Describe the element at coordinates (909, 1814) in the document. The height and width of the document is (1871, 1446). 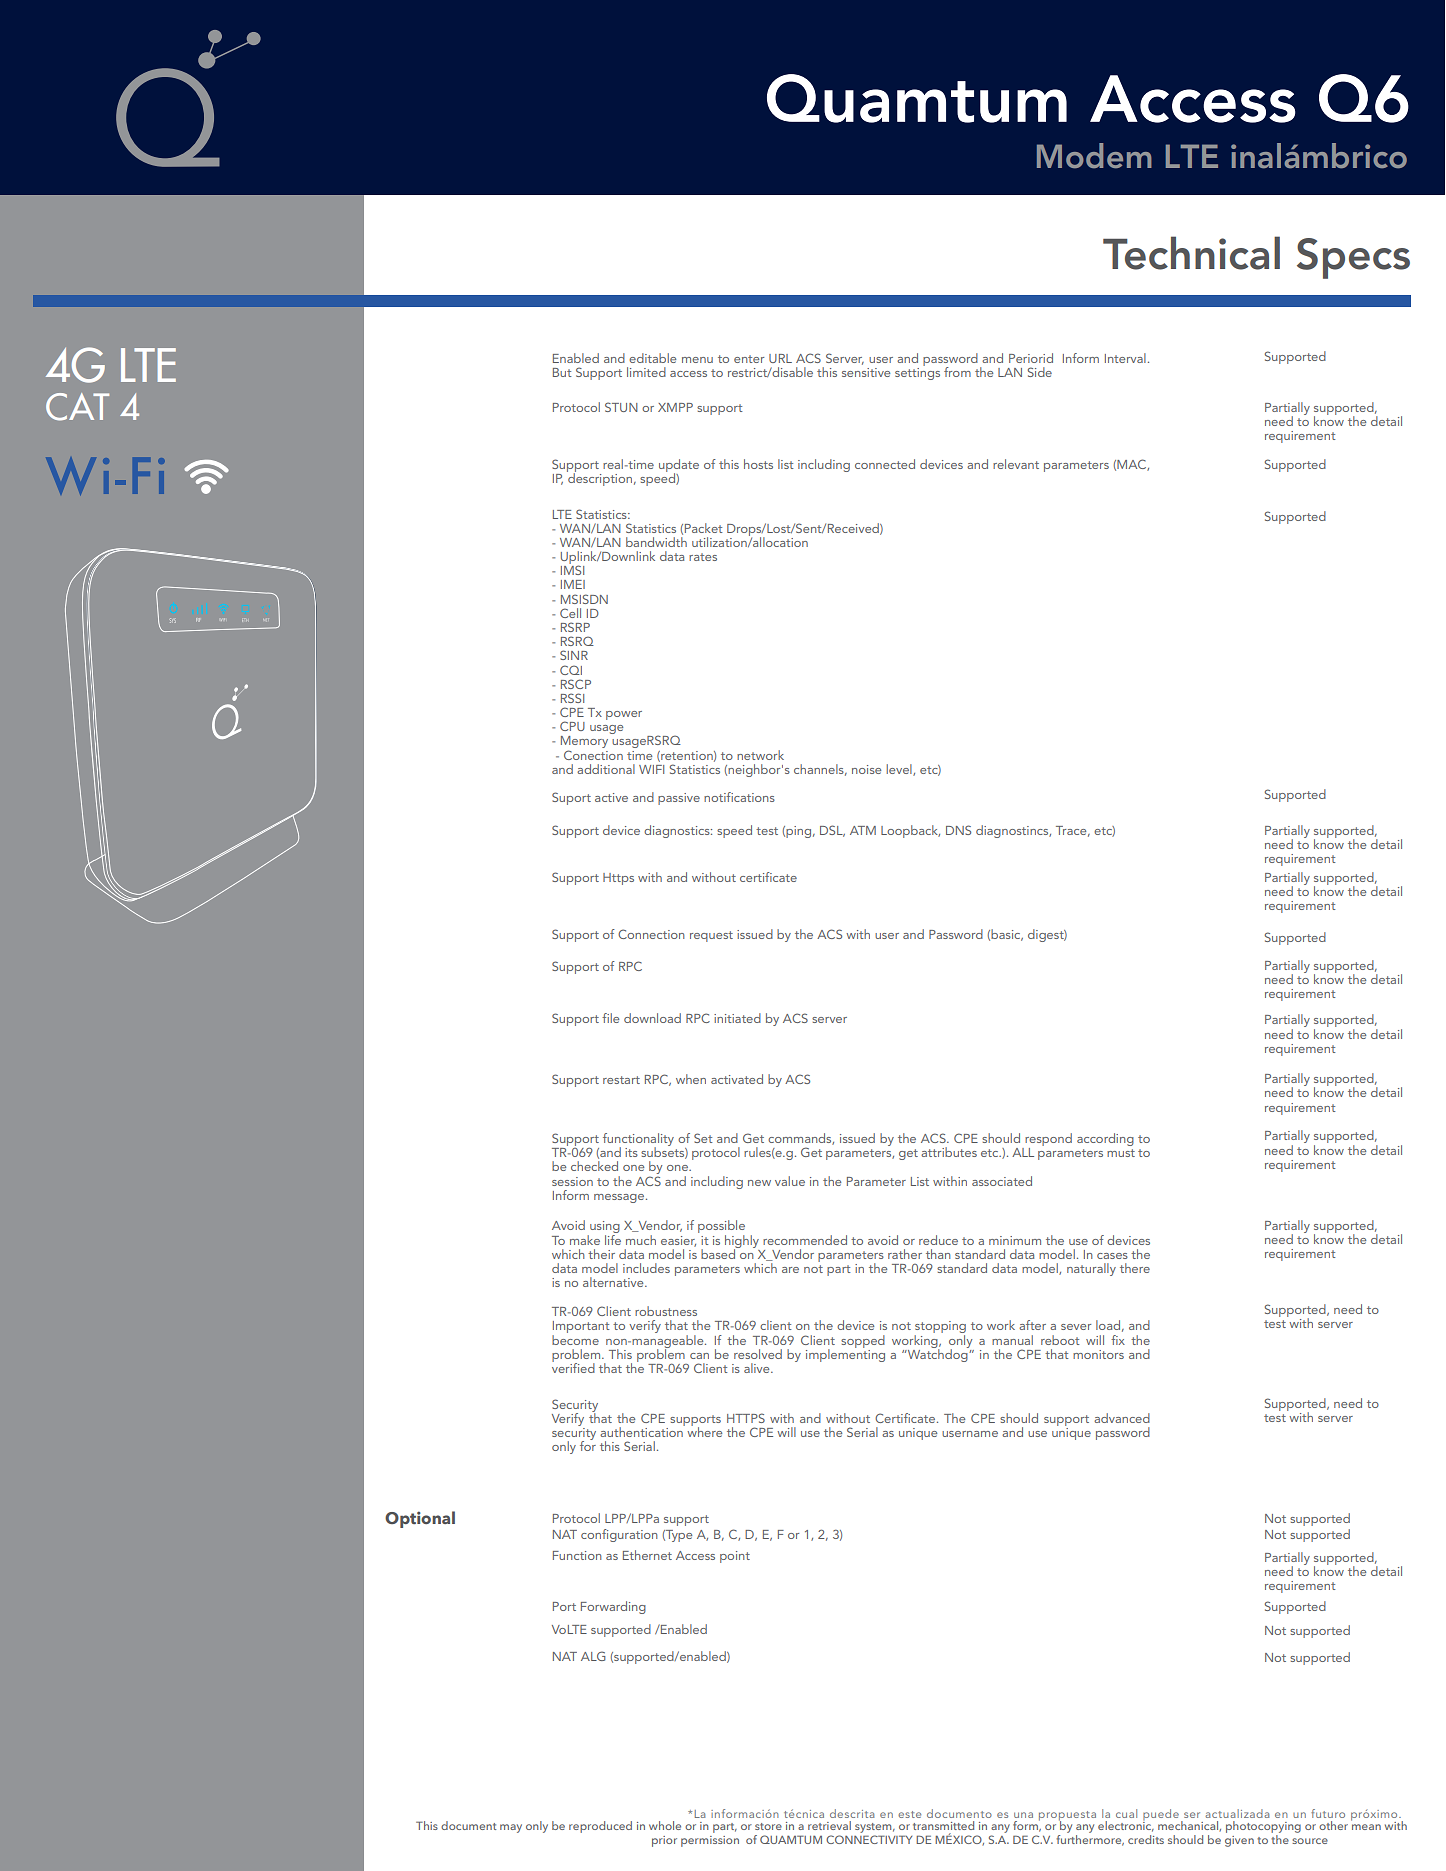
I see `este` at that location.
